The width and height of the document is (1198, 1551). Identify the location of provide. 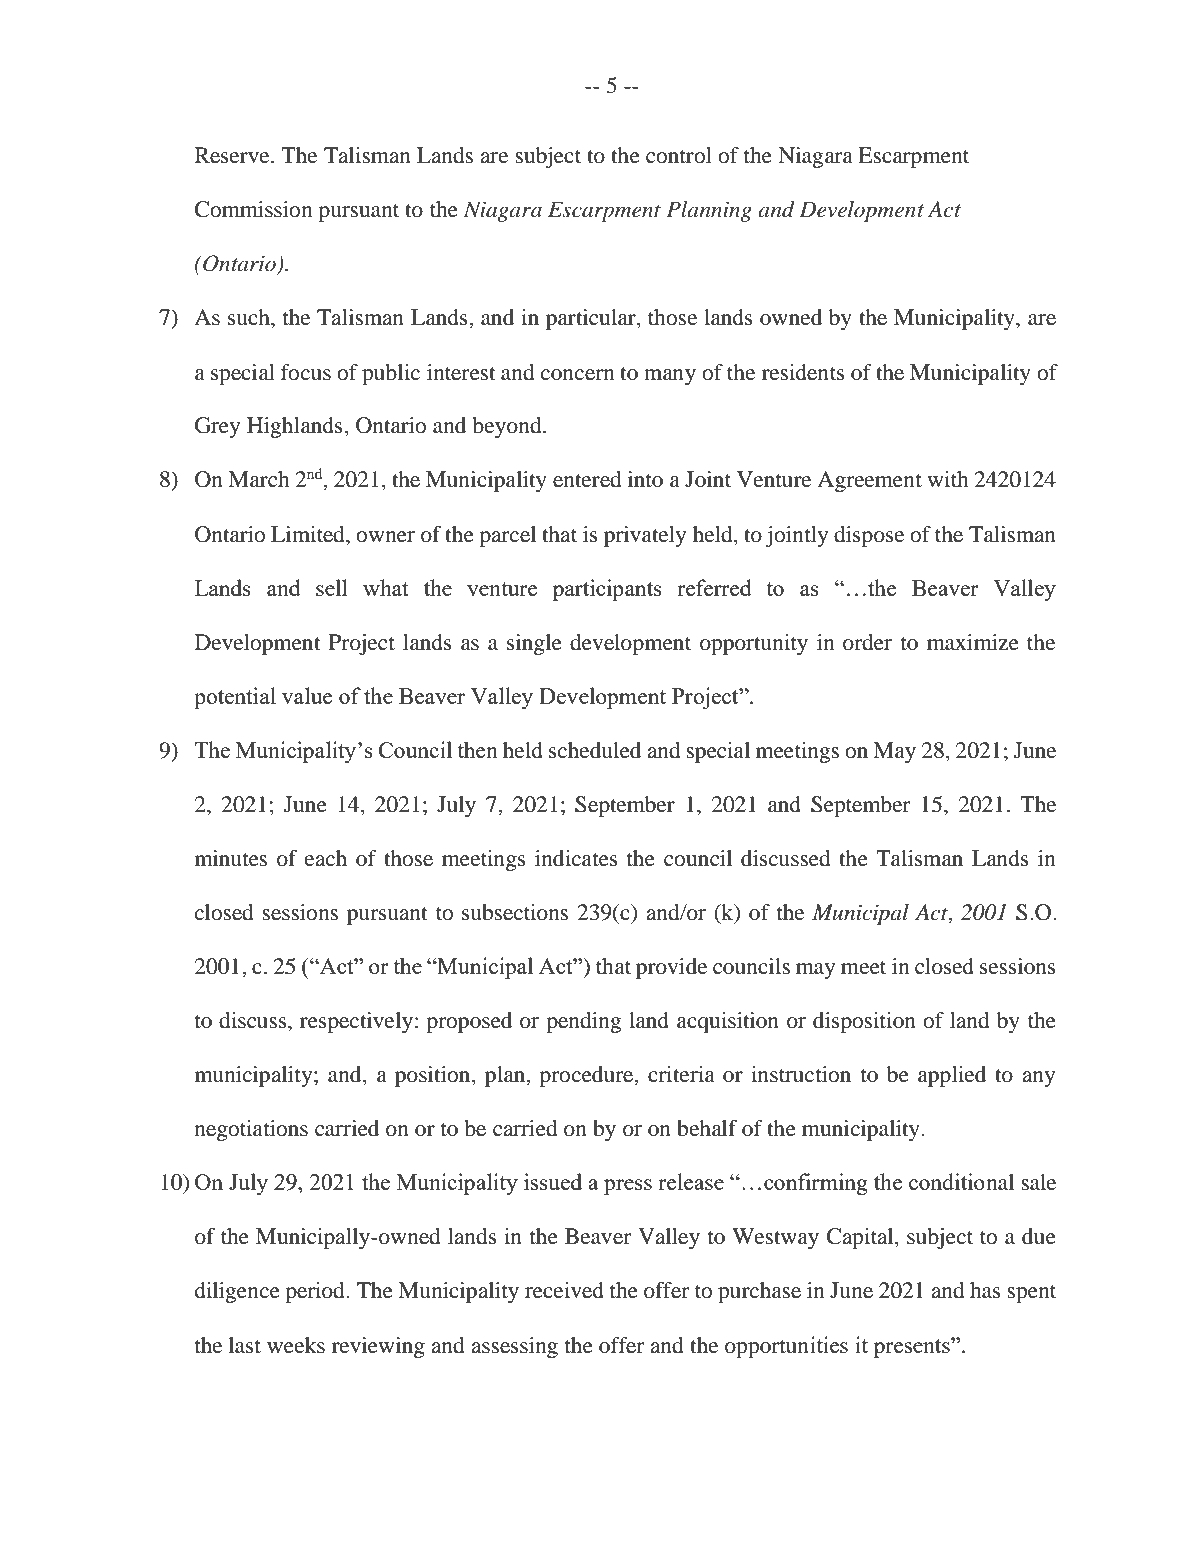
(672, 968).
